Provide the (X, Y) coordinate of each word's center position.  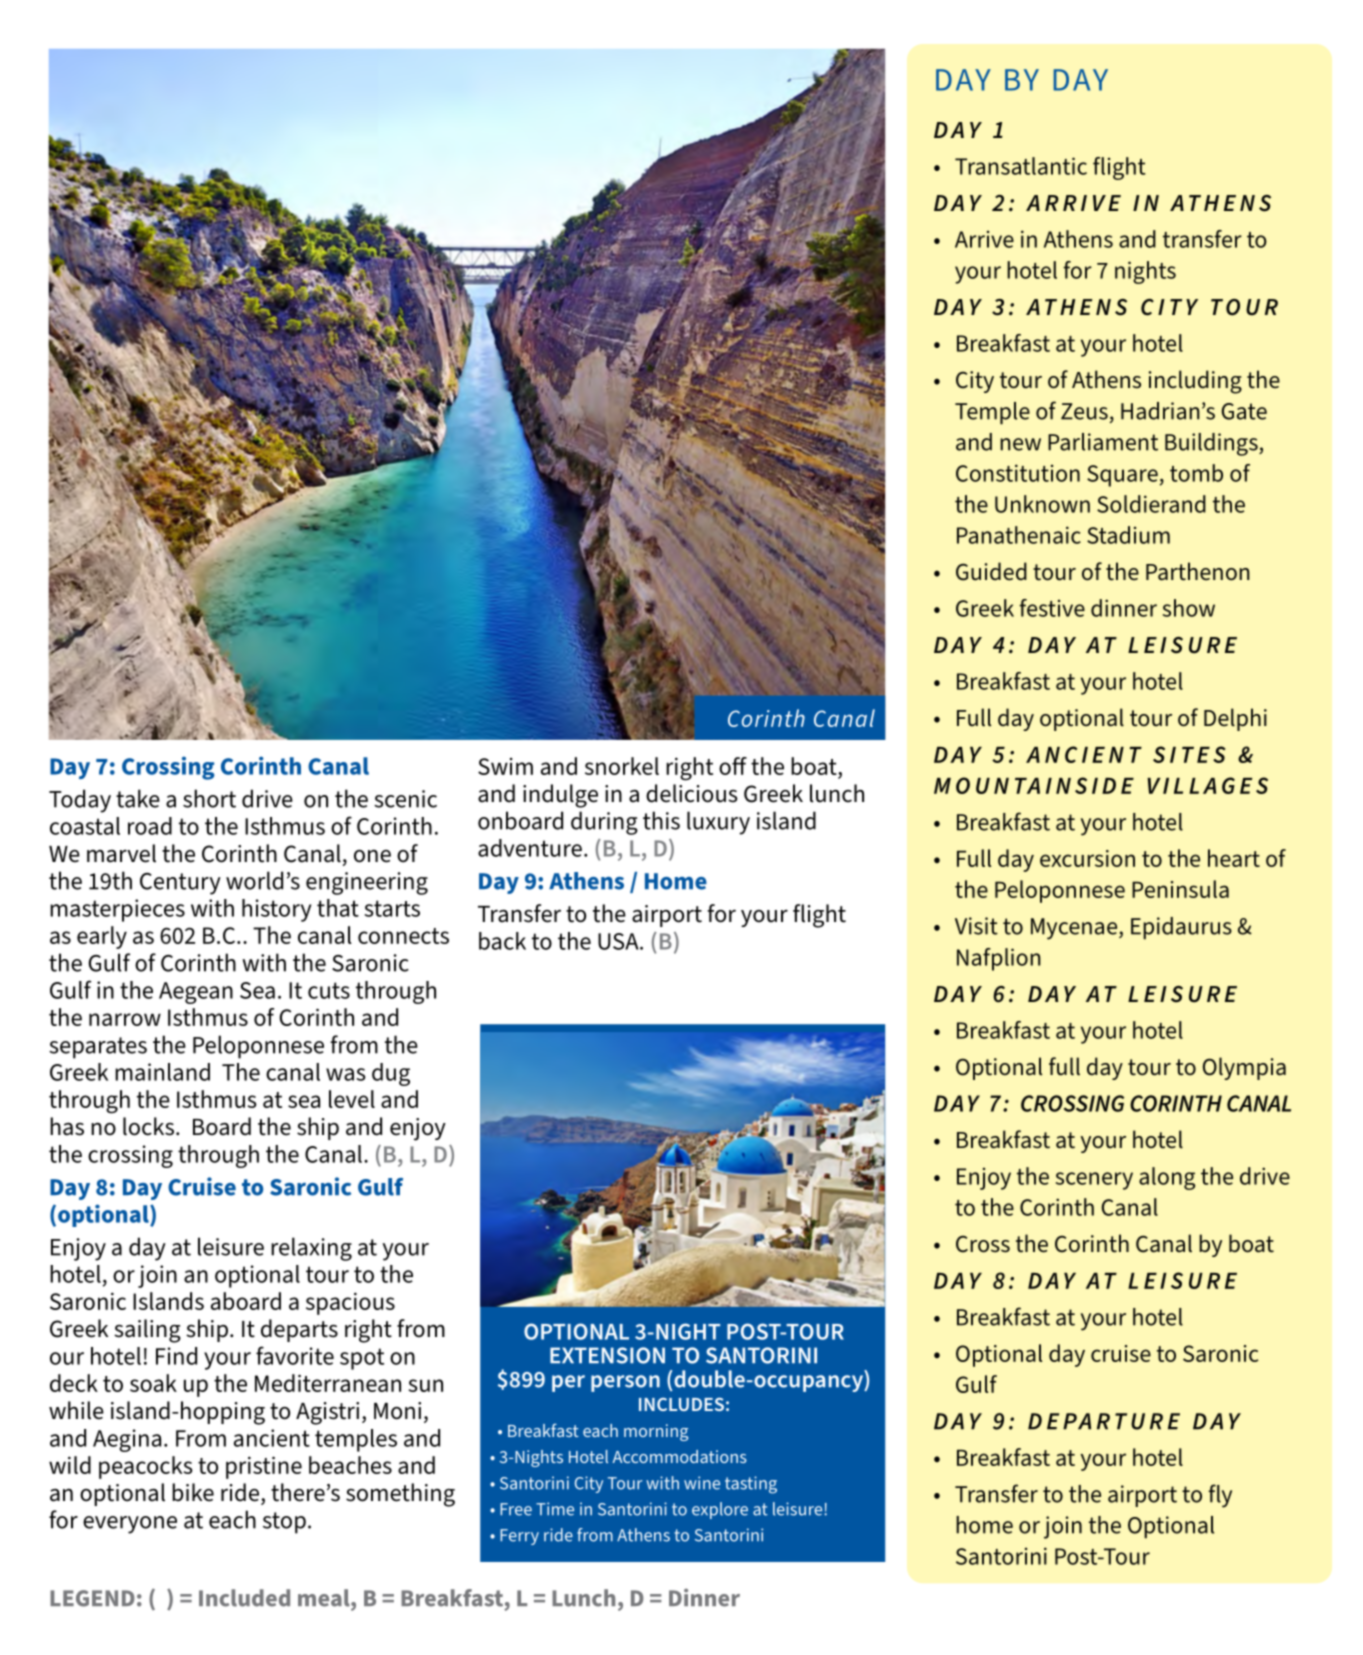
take (138, 798)
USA (619, 941)
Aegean (196, 993)
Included (244, 1598)
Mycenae (1075, 929)
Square (1122, 476)
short (209, 798)
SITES (1189, 754)
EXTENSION (607, 1355)
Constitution (1018, 473)
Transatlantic (1021, 166)
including (1195, 382)
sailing (147, 1331)
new (1020, 444)
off (733, 766)
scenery (1094, 1181)
